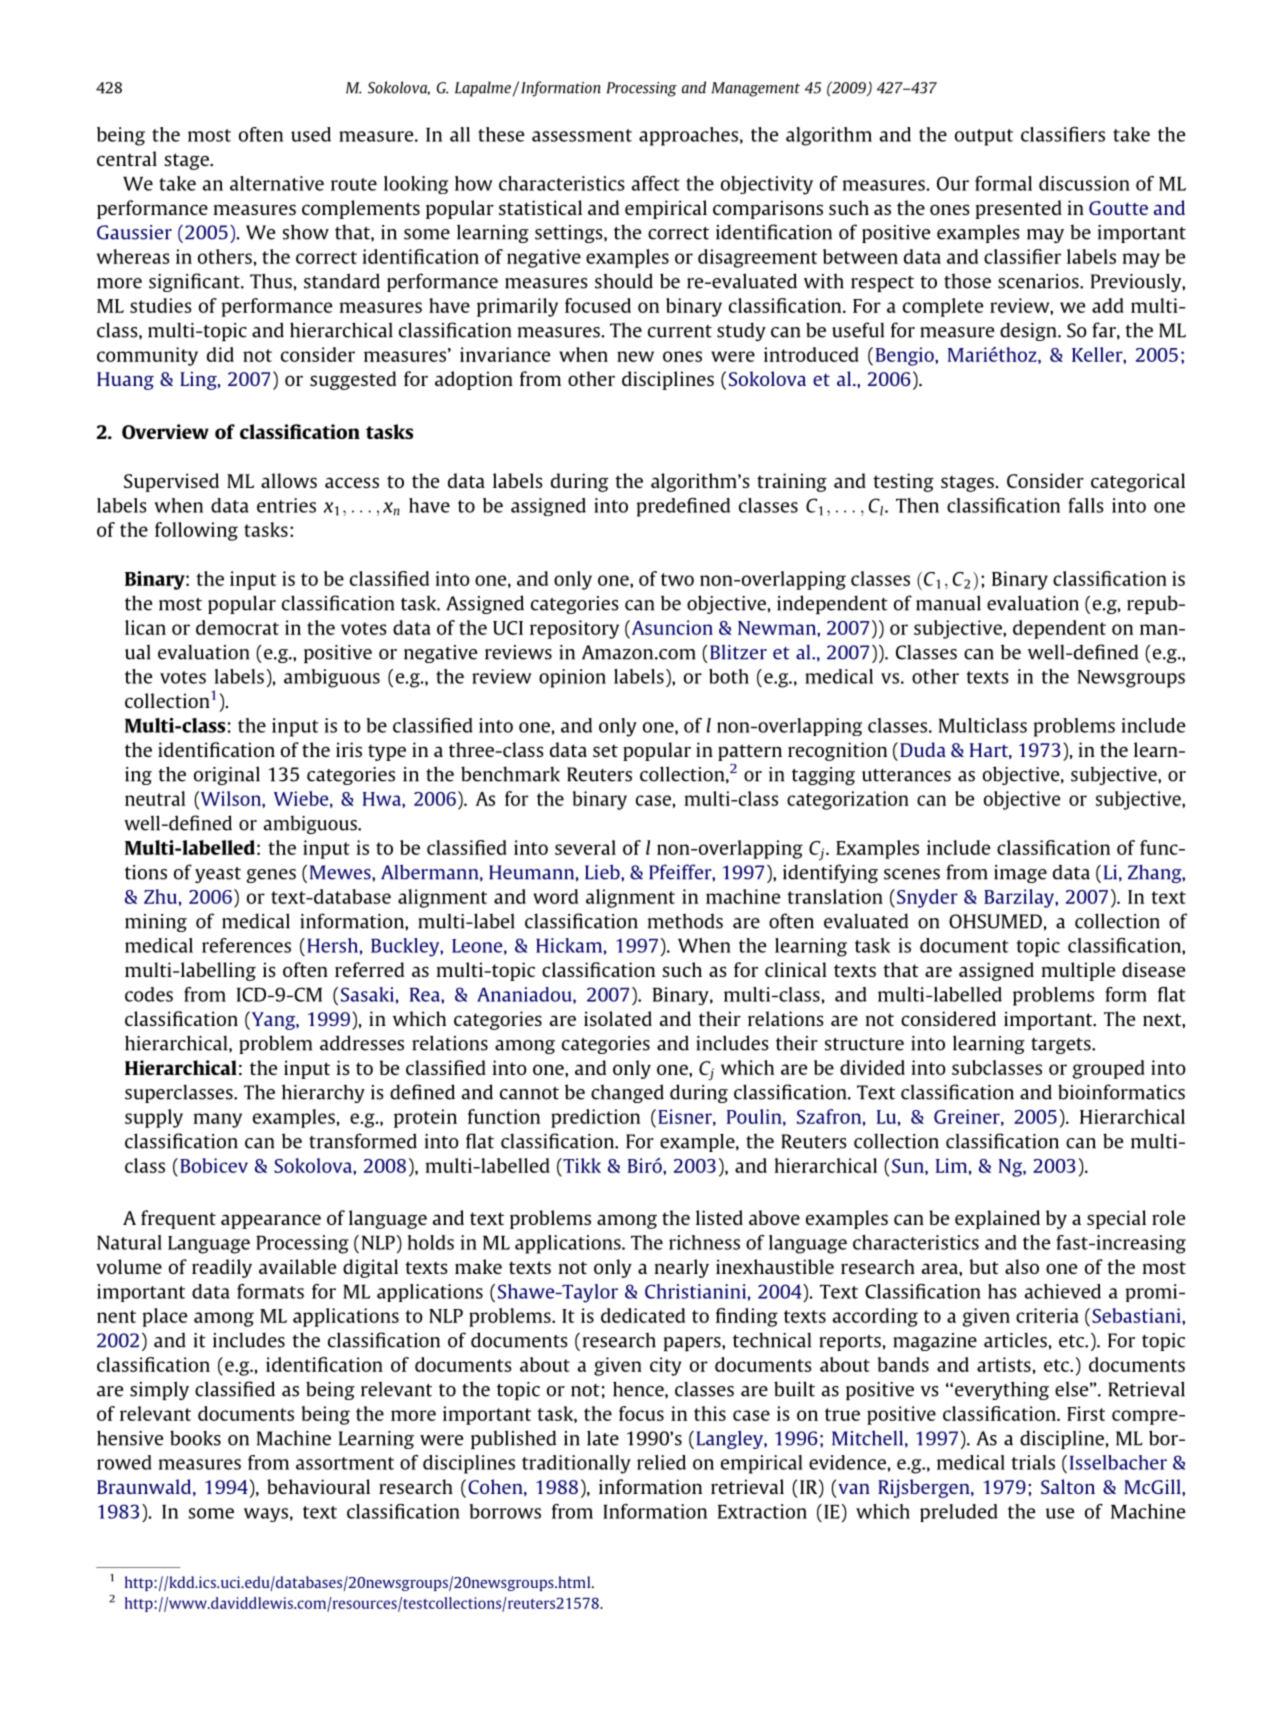 The width and height of the screenshot is (1272, 1736). Describe the element at coordinates (230, 798) in the screenshot. I see `Wilson` at that location.
